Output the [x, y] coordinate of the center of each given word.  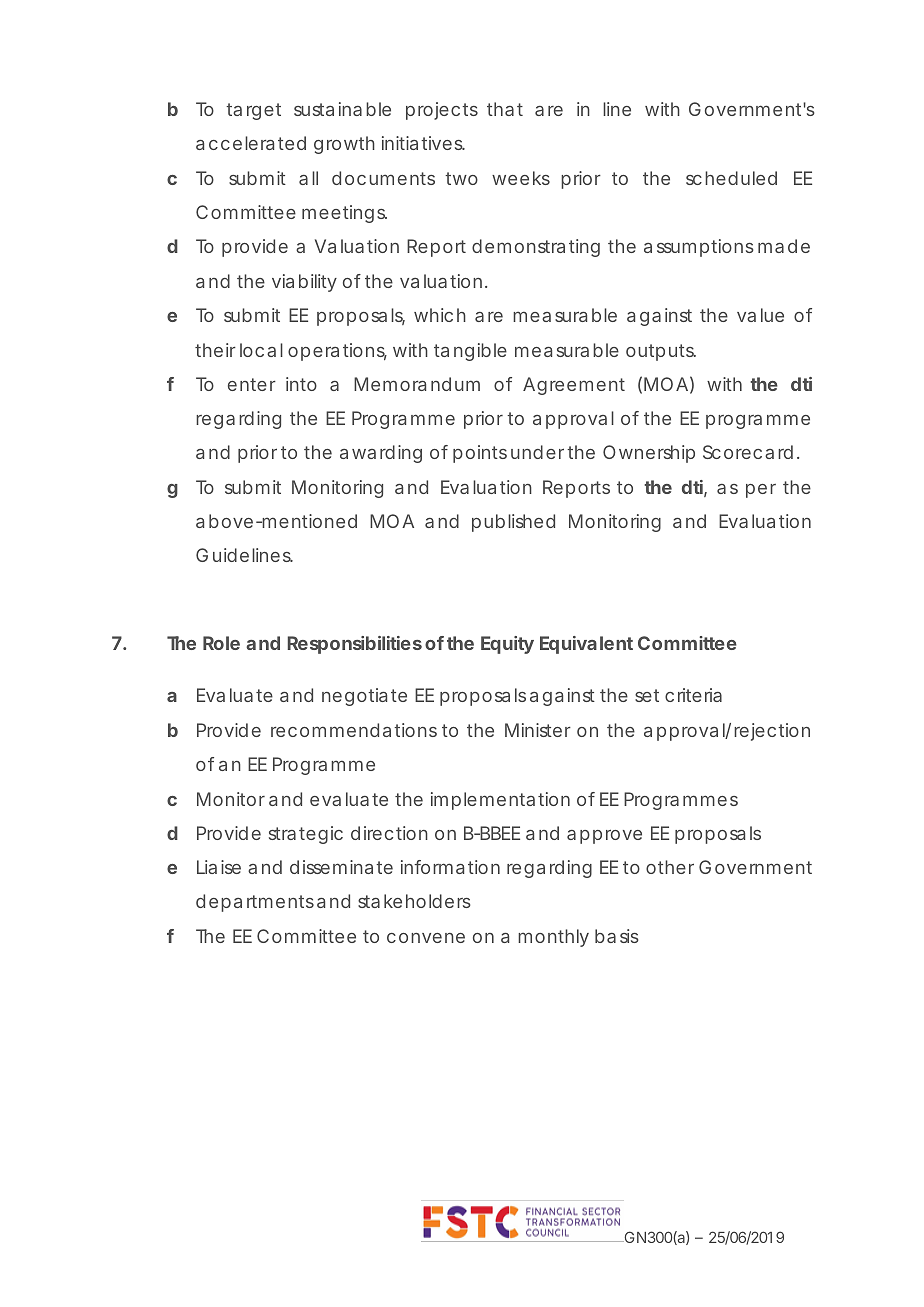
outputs [661, 352]
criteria [693, 695]
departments [255, 903]
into [301, 384]
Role [221, 643]
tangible [470, 352]
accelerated [251, 143]
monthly [553, 938]
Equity [507, 645]
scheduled [731, 178]
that [505, 109]
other [670, 867]
